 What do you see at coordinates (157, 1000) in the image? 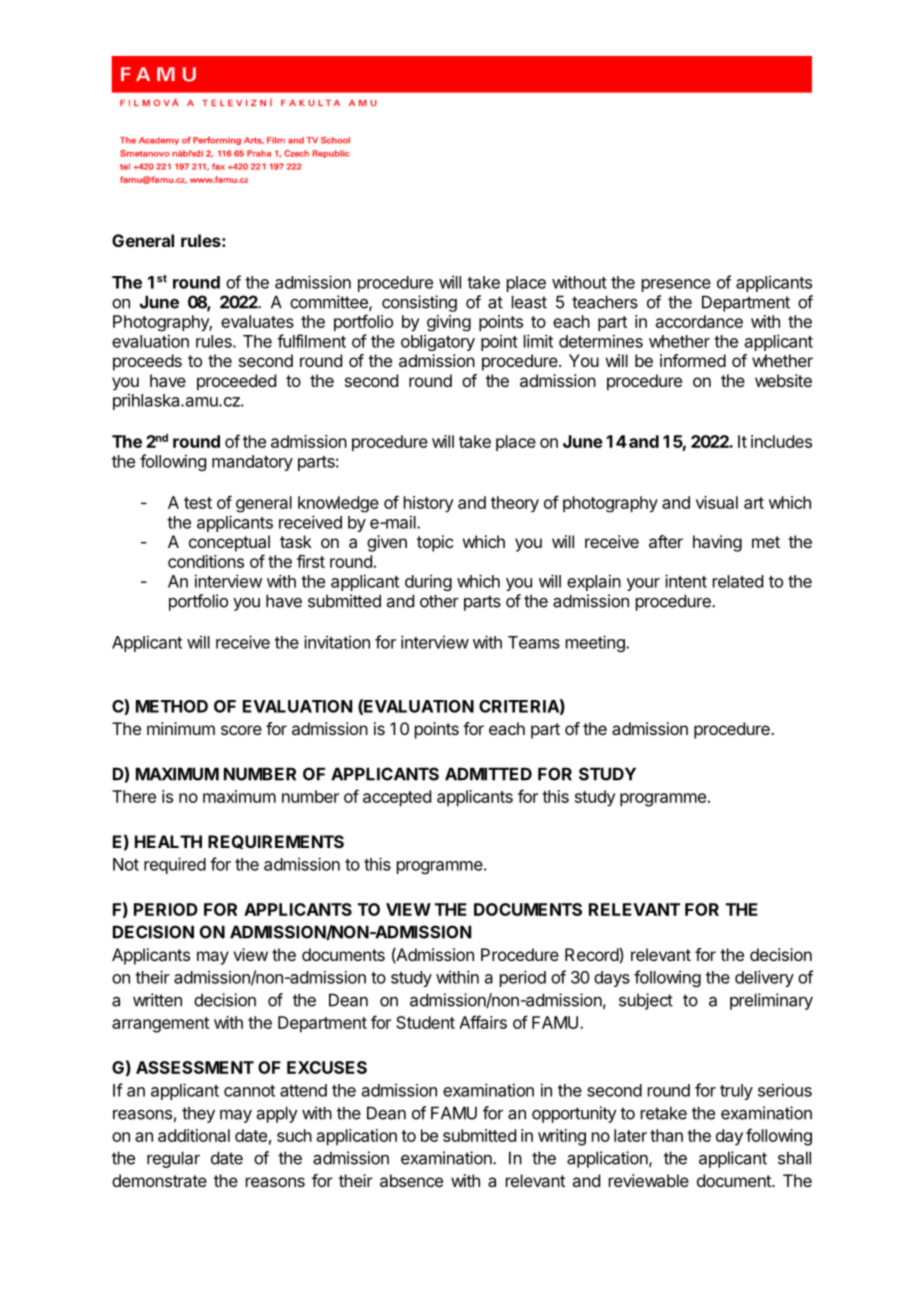
I see `written` at bounding box center [157, 1000].
